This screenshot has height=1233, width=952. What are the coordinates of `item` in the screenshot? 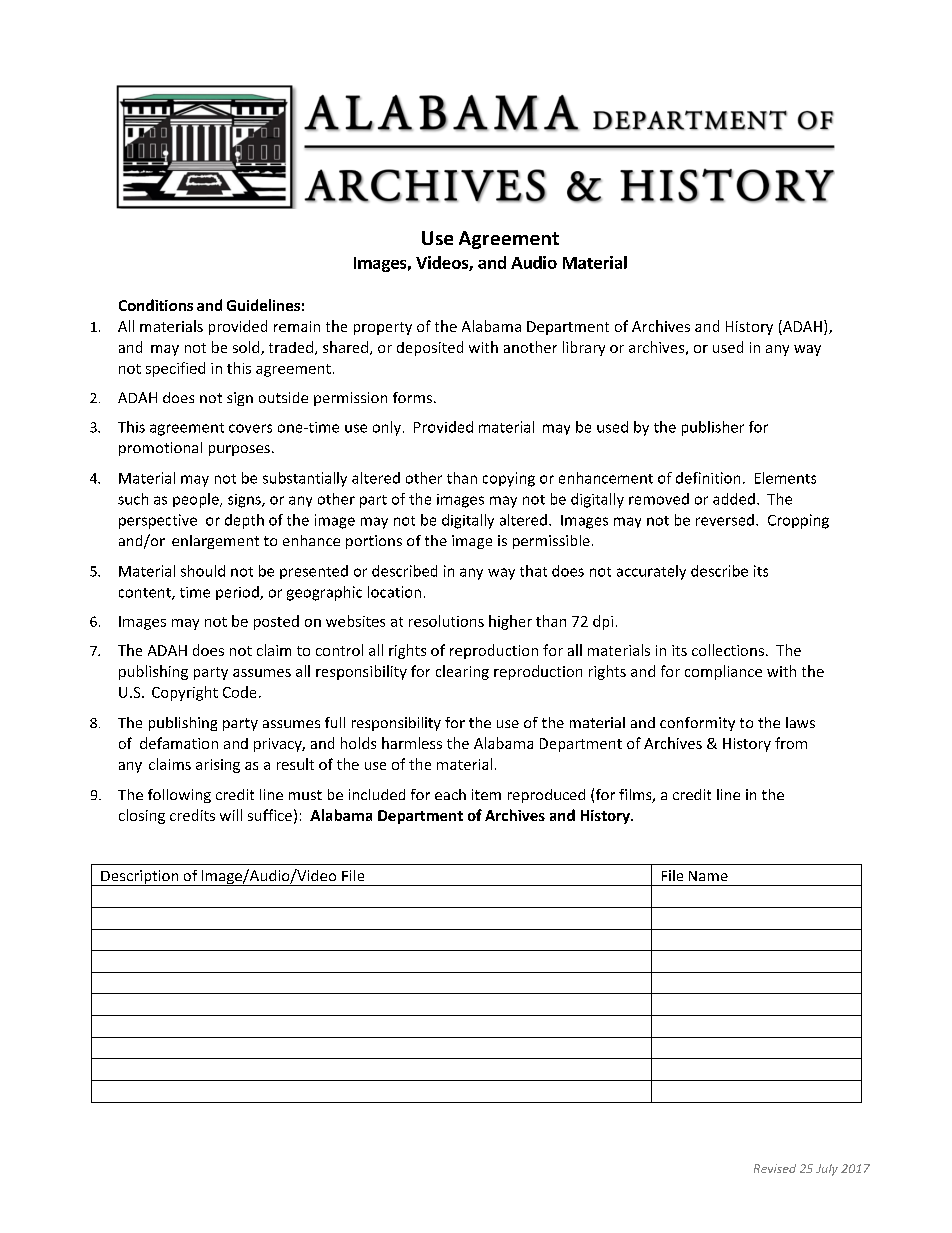 It's located at (486, 794).
